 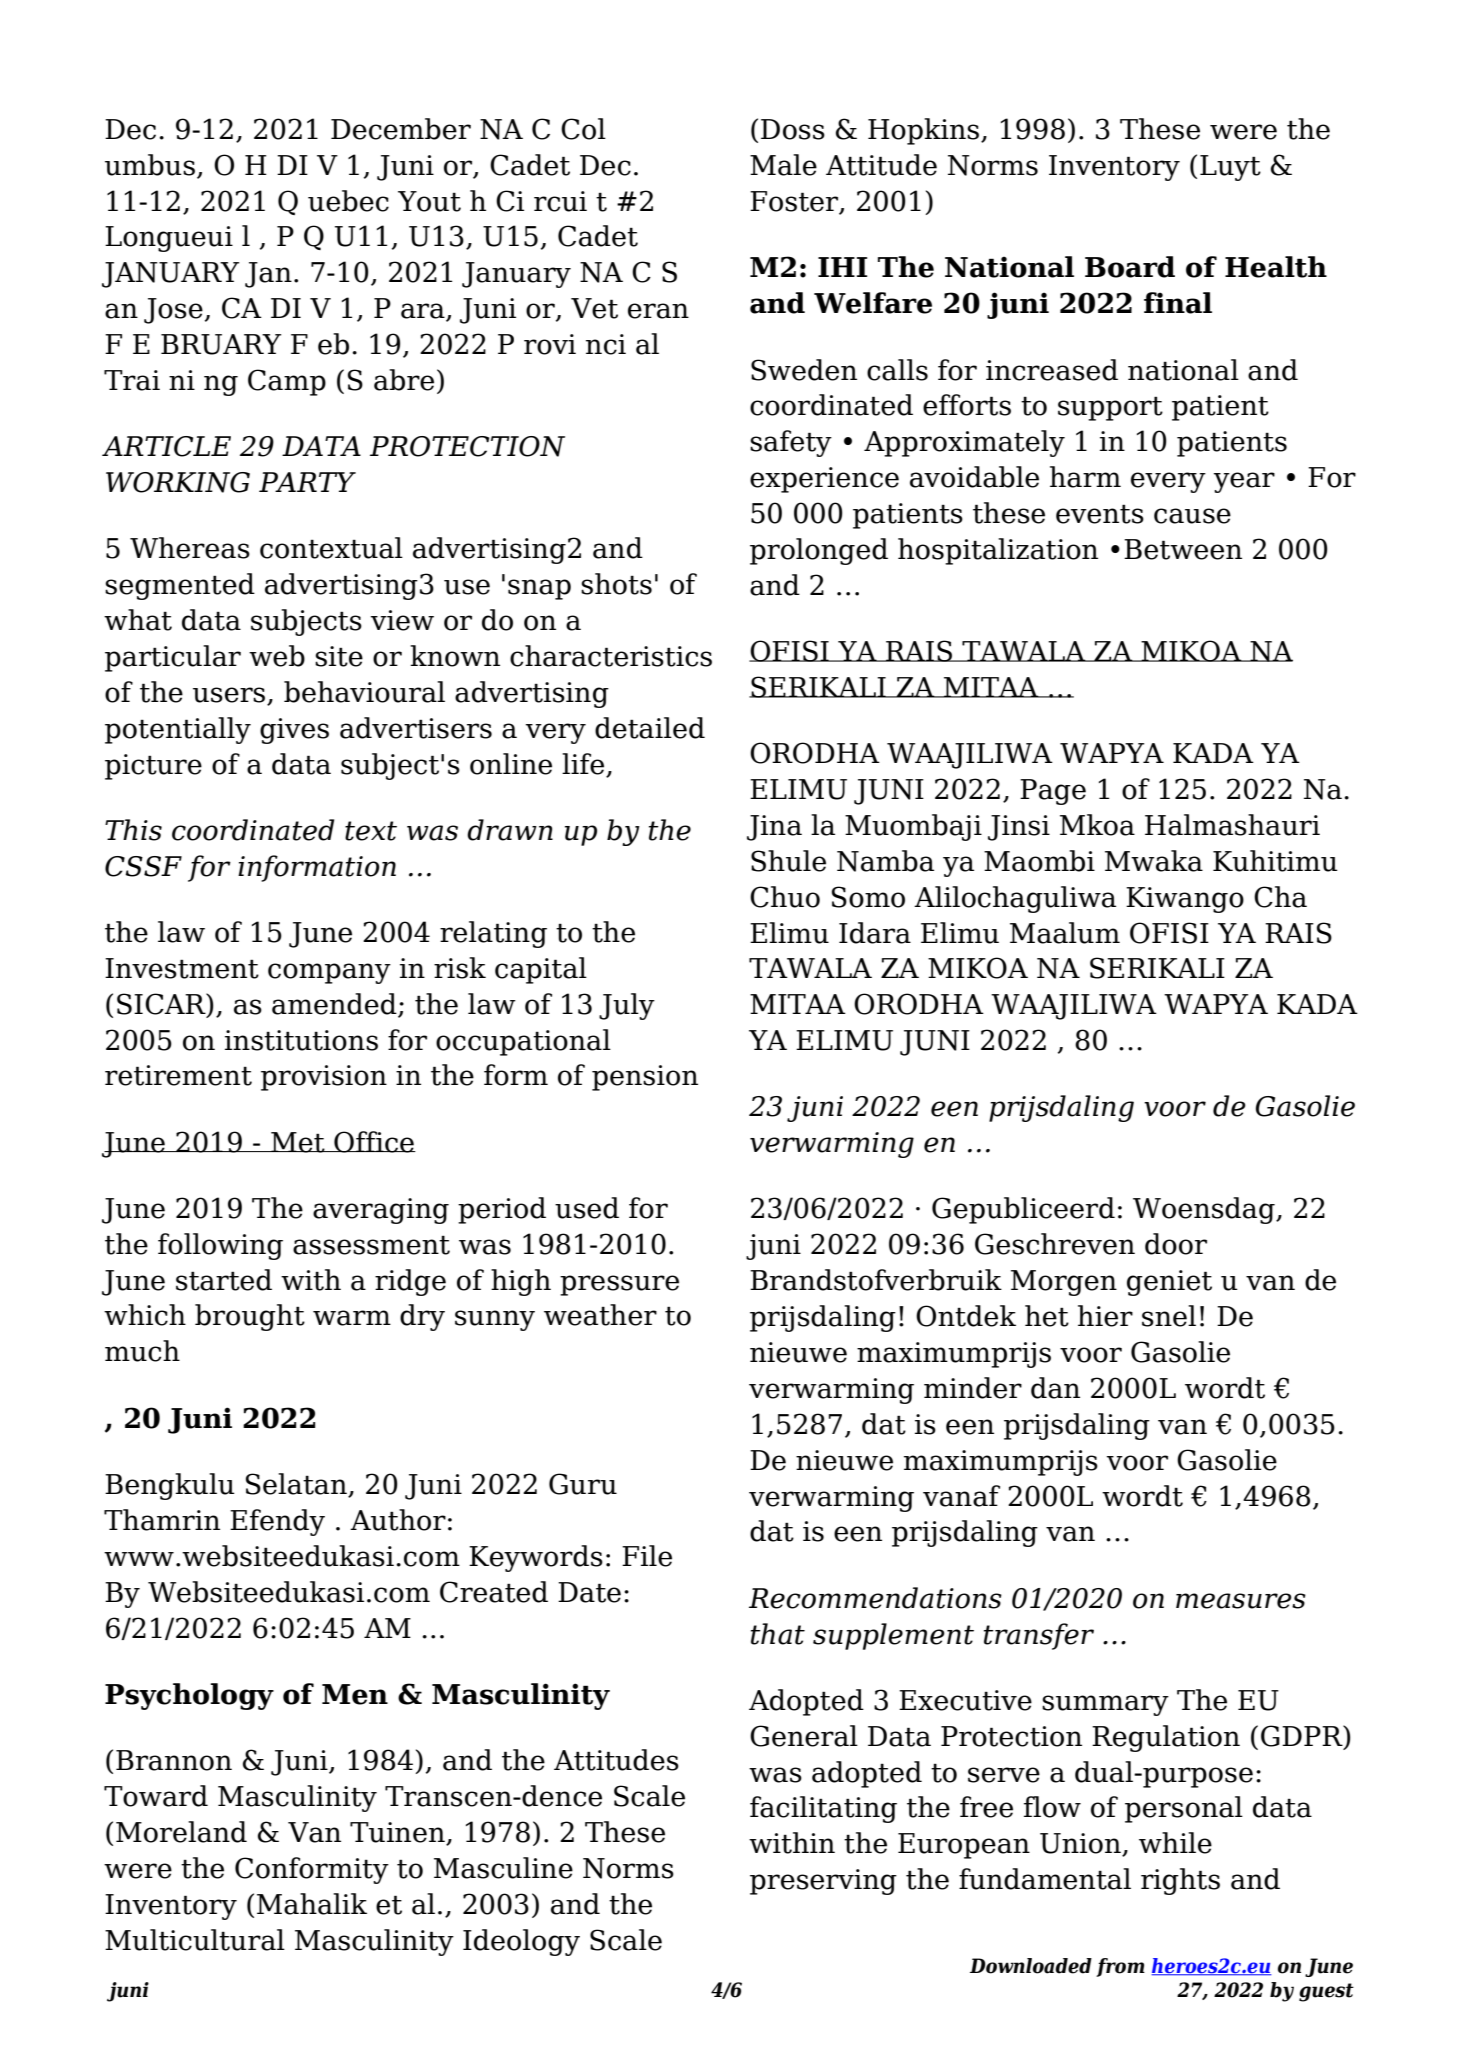 I want to click on Multicultural, so click(x=195, y=1940).
